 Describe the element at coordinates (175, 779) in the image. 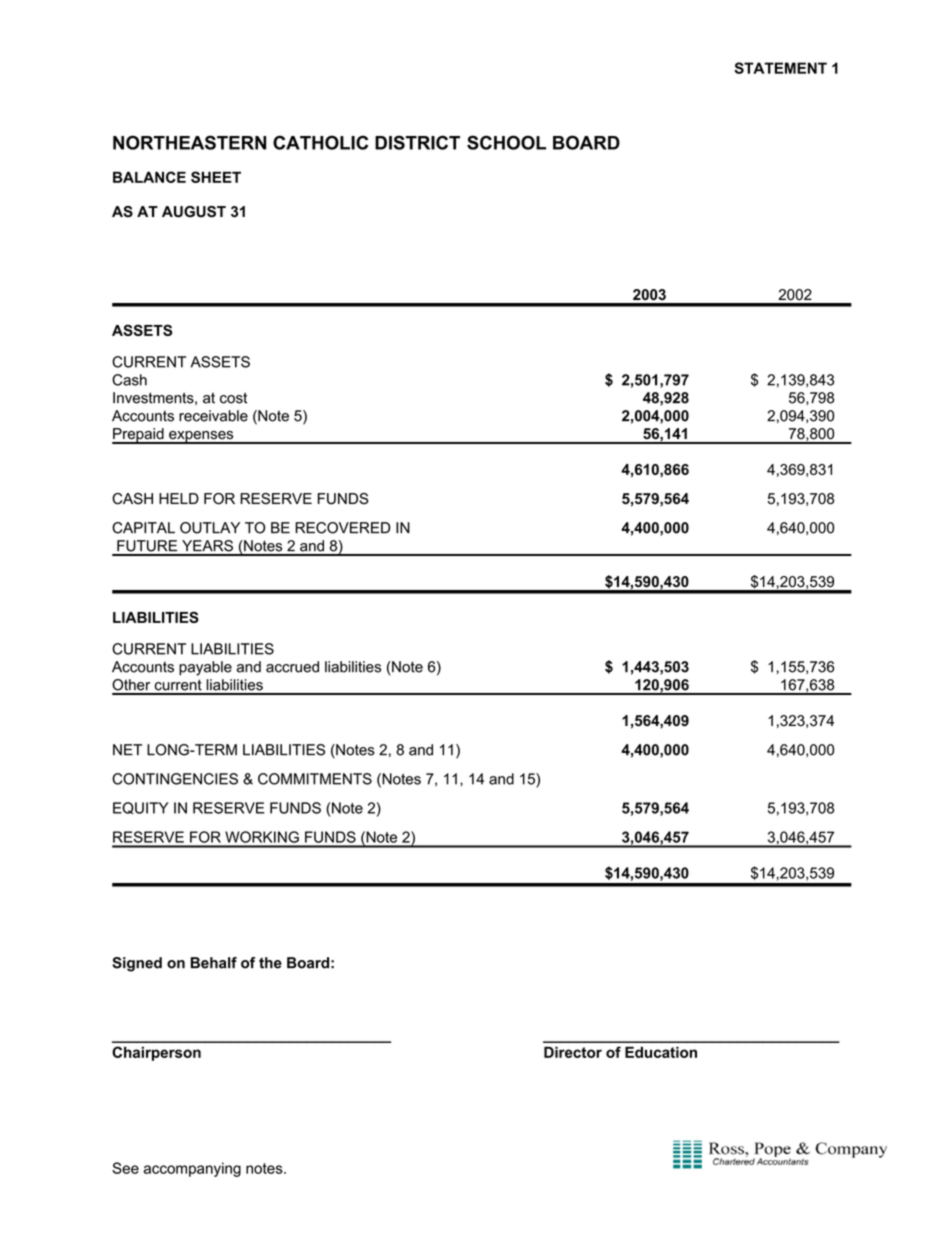

I see `CONTINGENCIES` at that location.
